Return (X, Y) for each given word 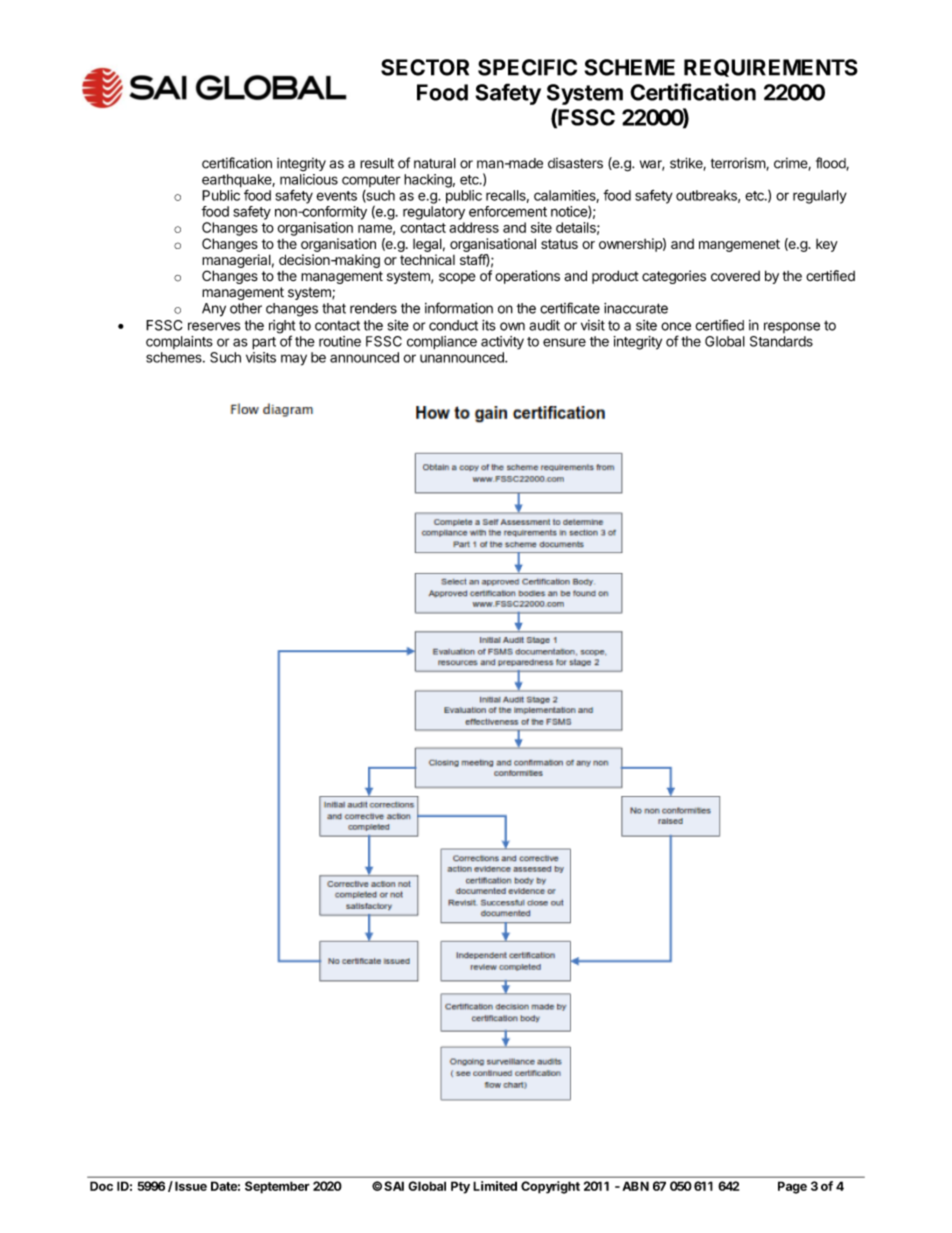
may (294, 360)
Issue (191, 1186)
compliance (442, 343)
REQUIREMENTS (771, 68)
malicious (309, 179)
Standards (781, 341)
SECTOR (425, 67)
